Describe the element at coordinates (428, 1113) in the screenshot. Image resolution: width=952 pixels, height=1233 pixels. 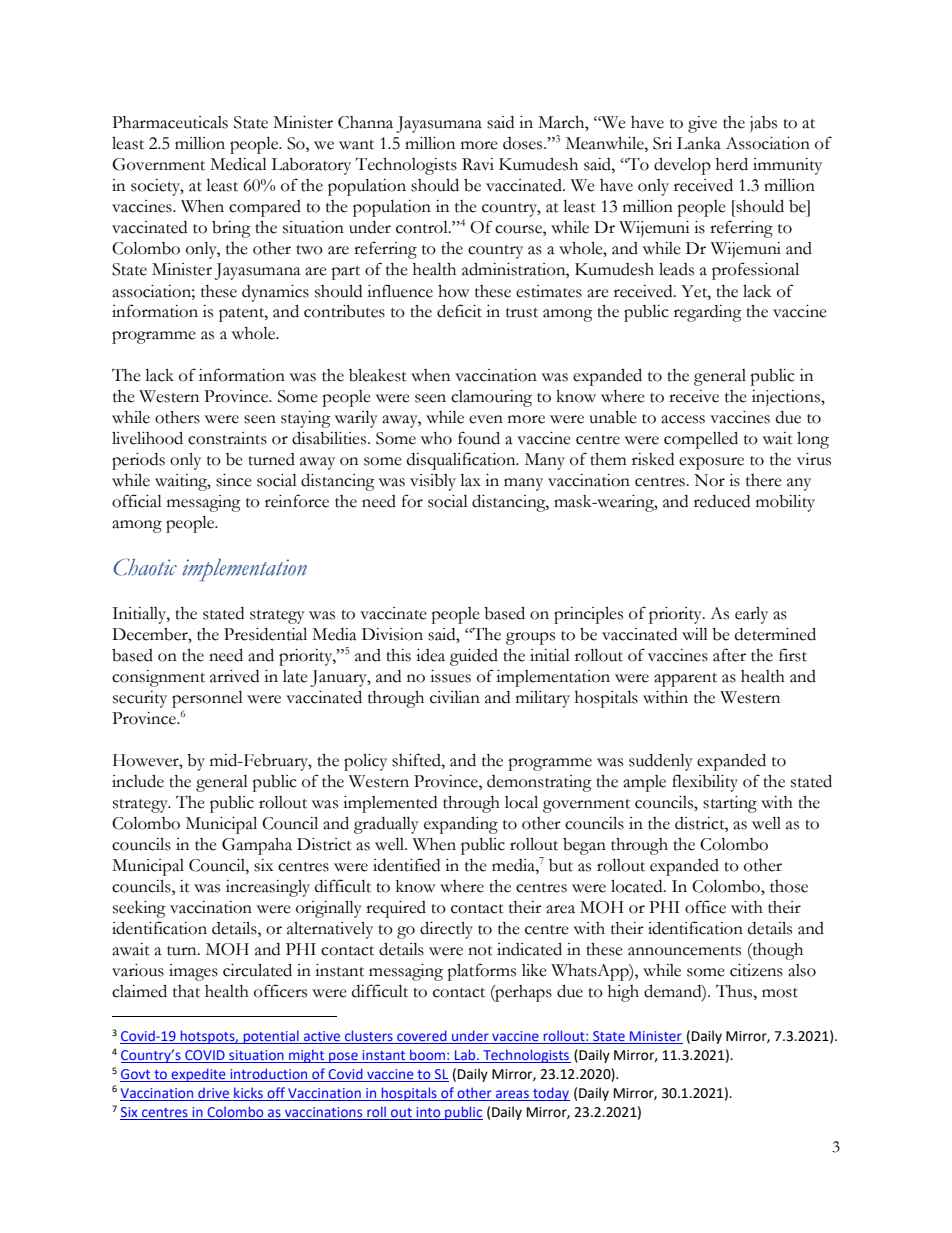
I see `into` at that location.
